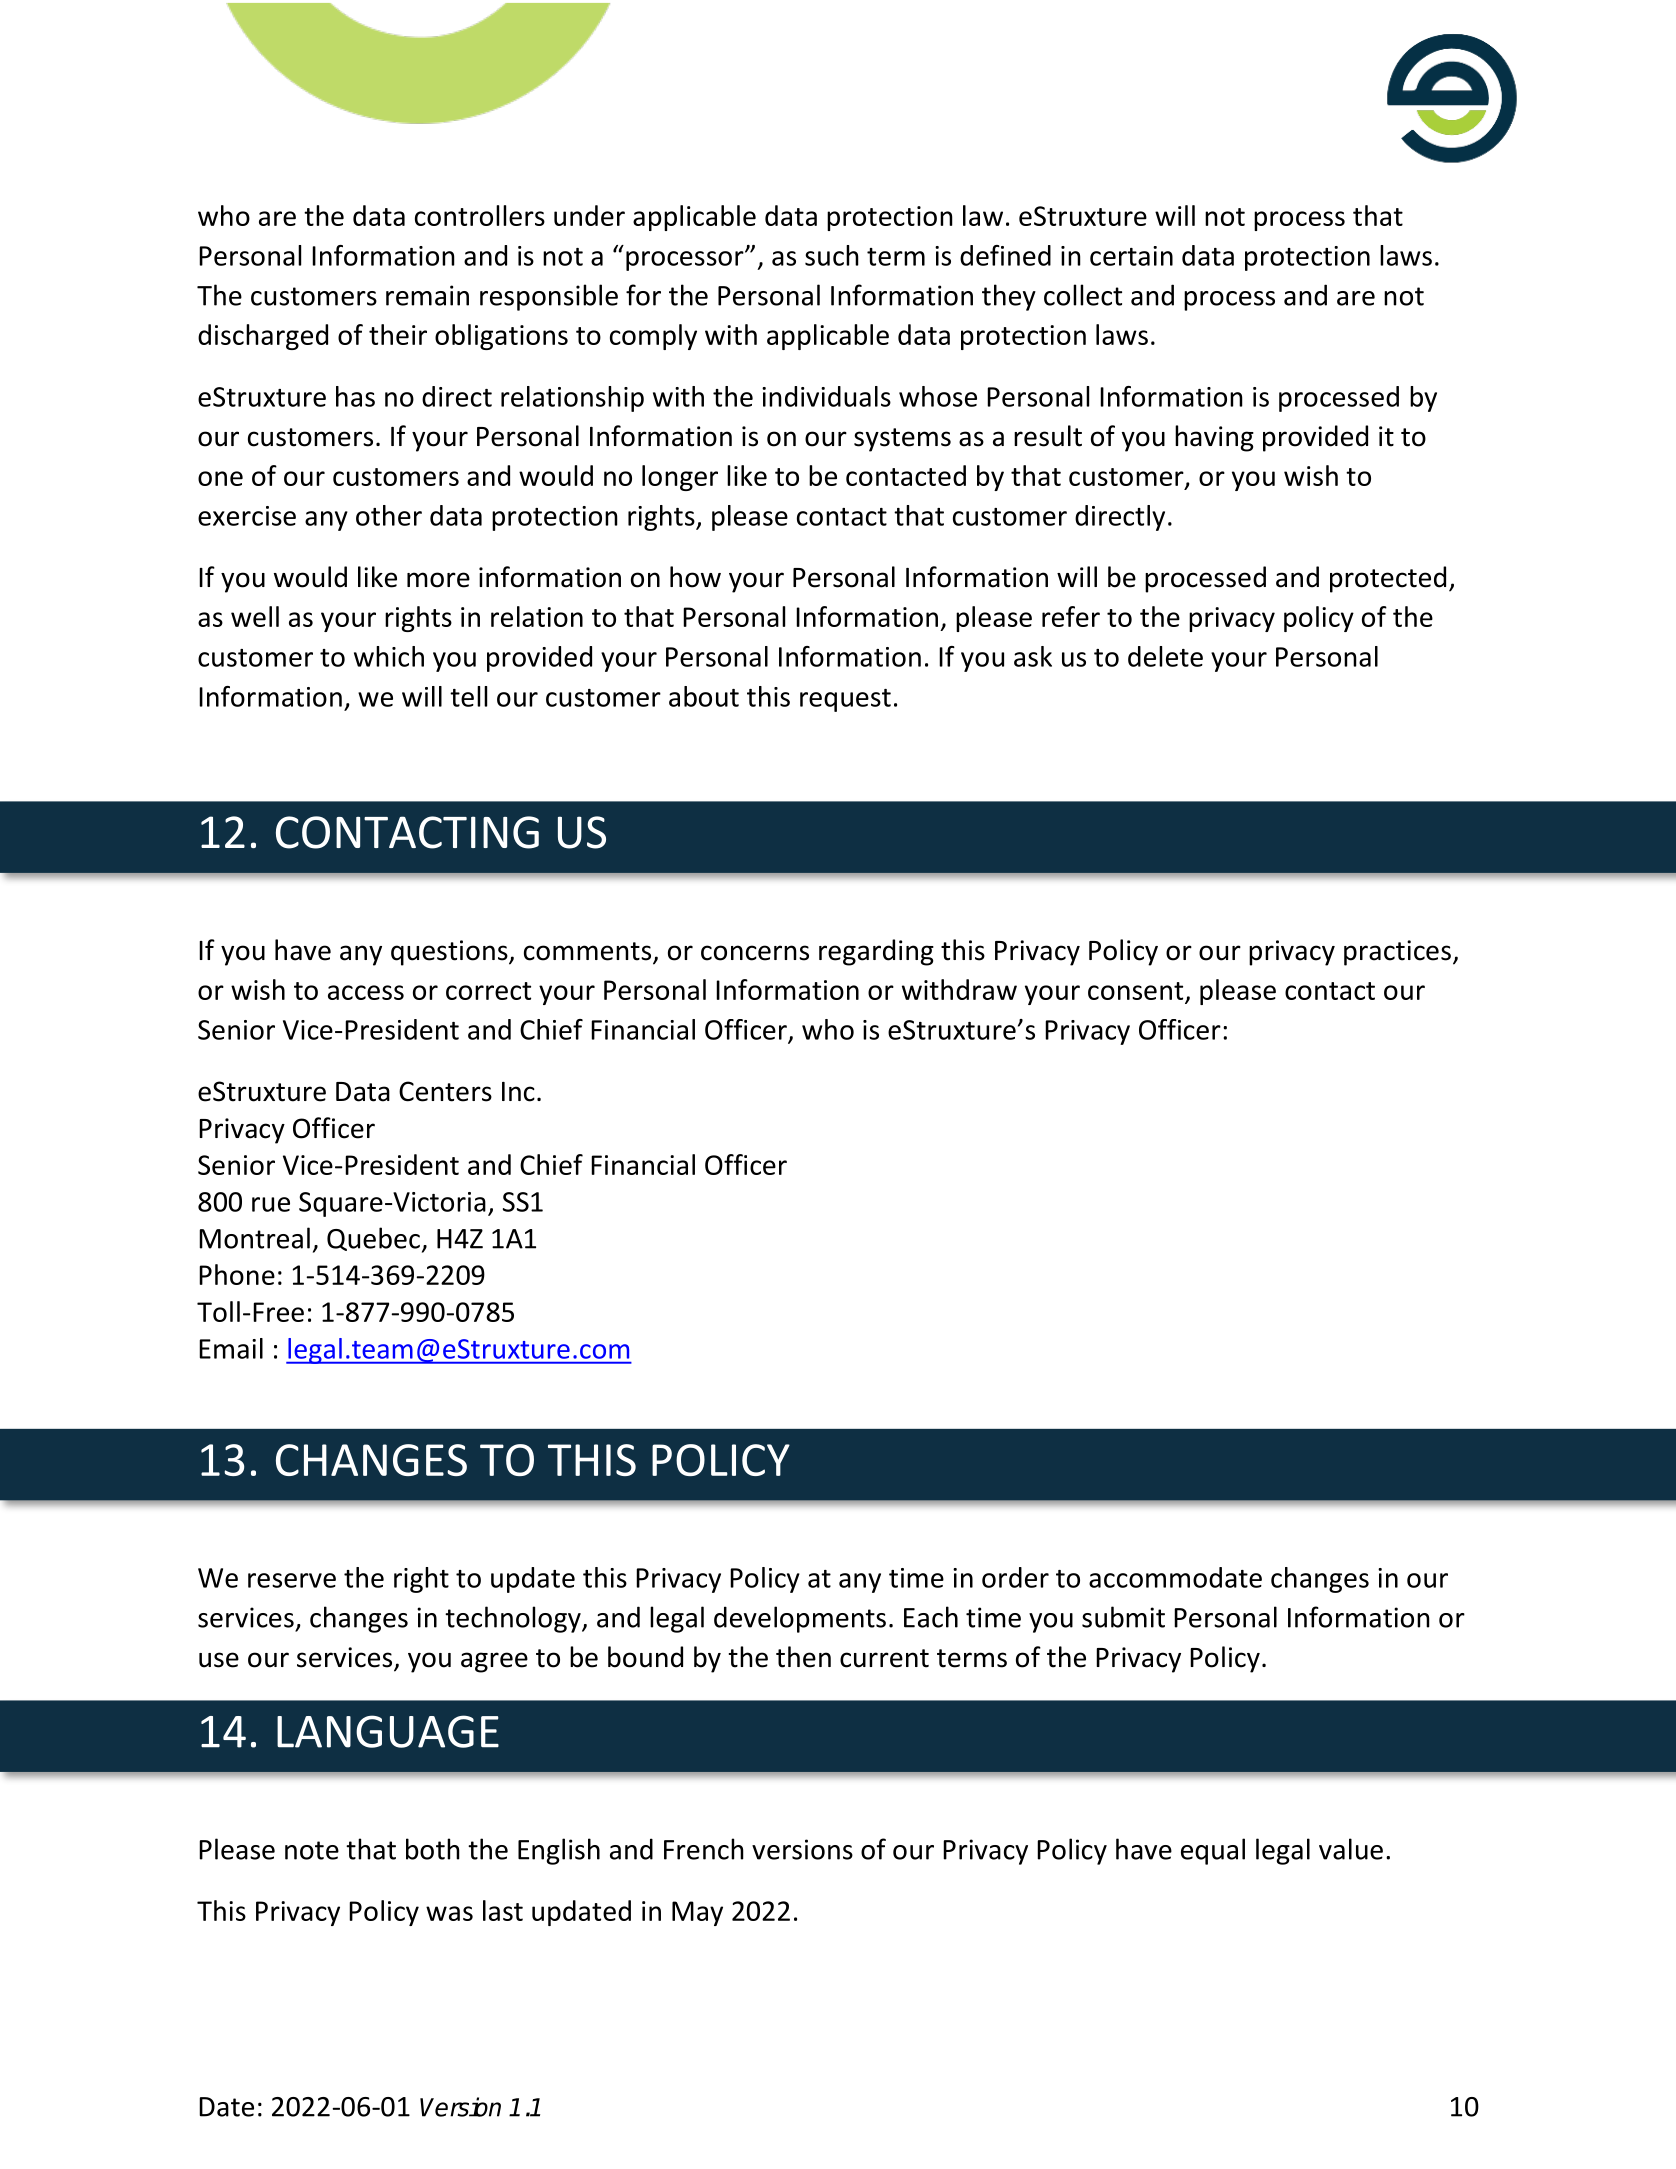  Describe the element at coordinates (445, 1091) in the screenshot. I see `Centers` at that location.
